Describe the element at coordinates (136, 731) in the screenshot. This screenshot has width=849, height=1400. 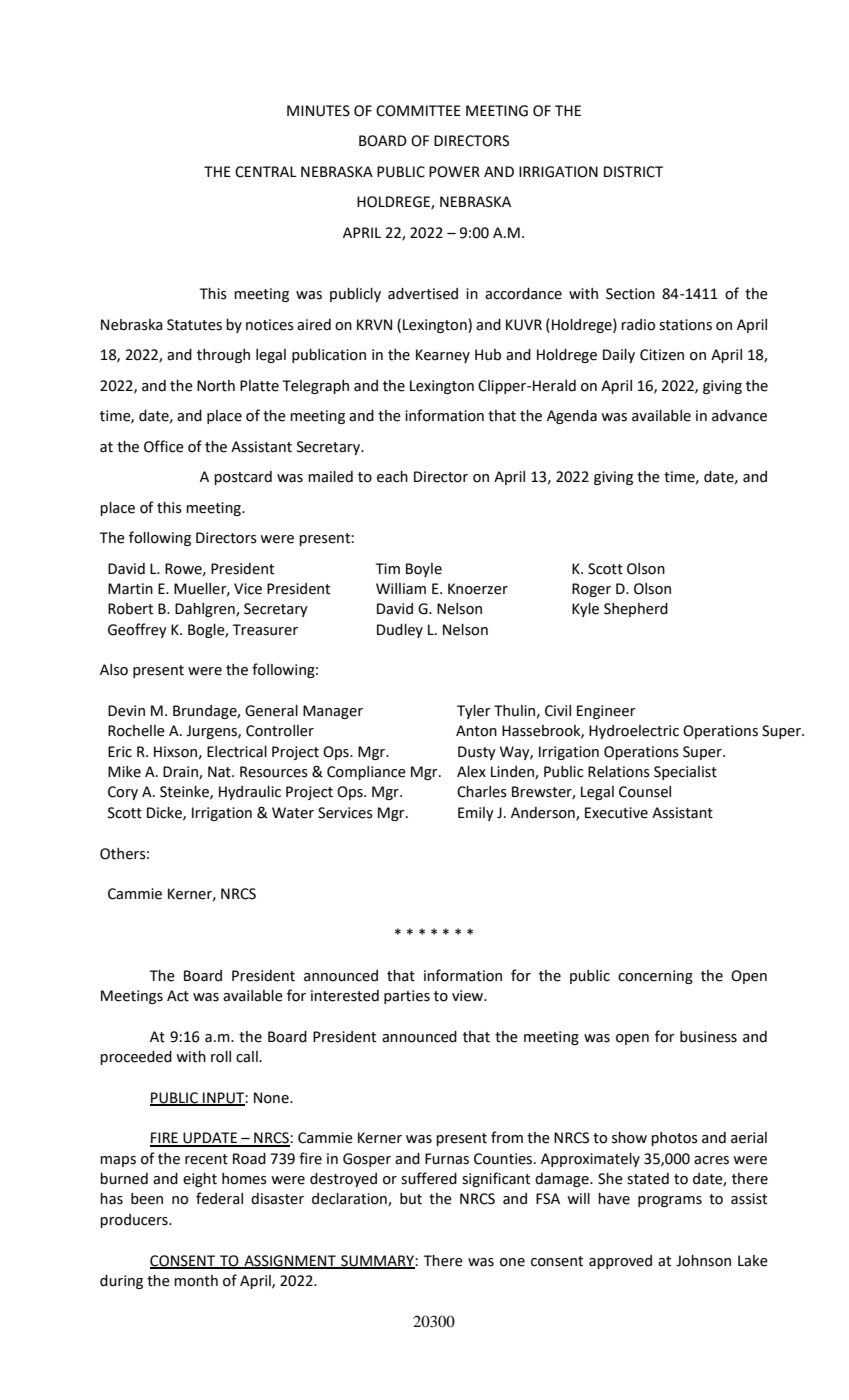
I see `Rochelle` at that location.
